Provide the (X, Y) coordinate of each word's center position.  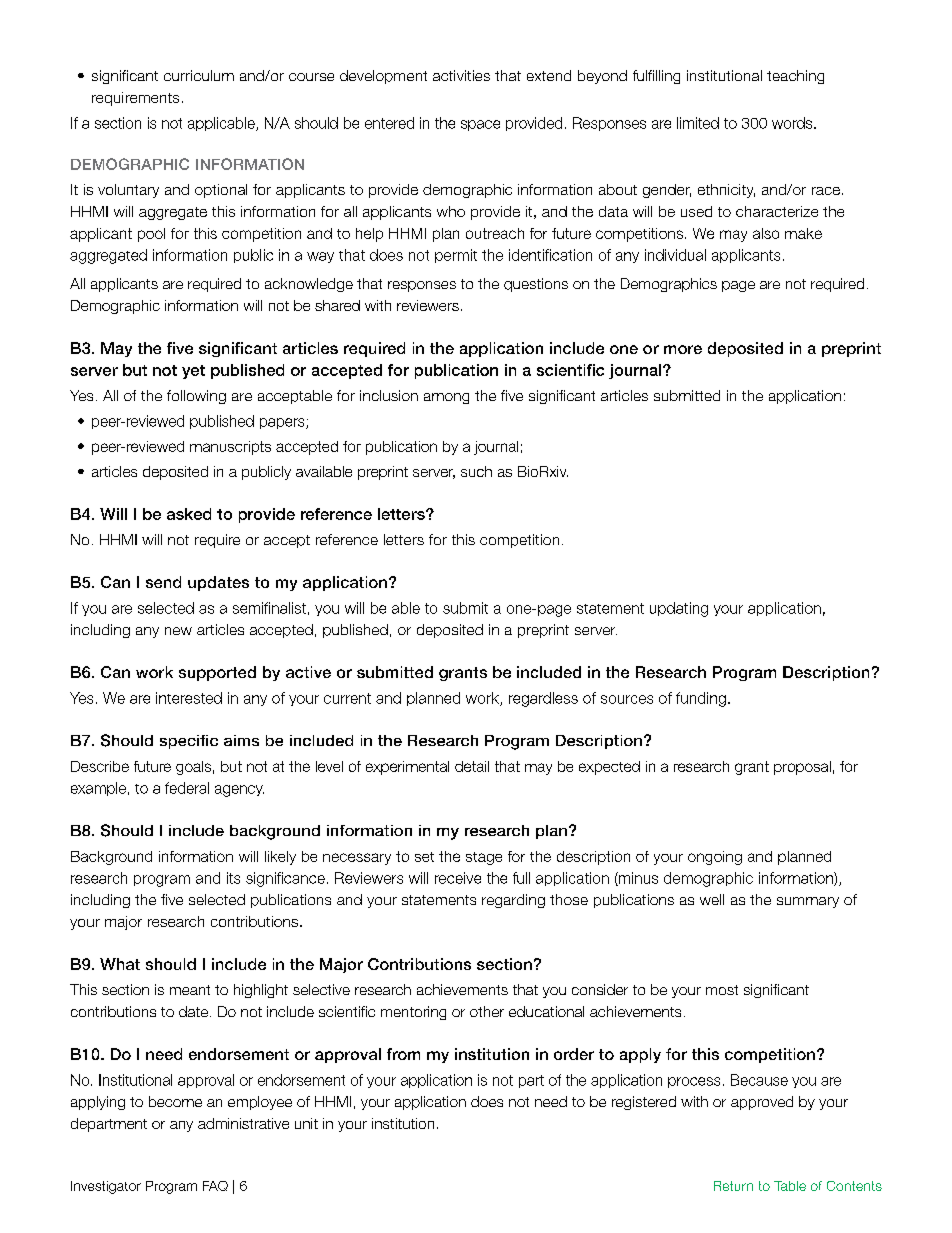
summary (808, 902)
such (476, 471)
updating (679, 609)
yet (193, 372)
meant (190, 990)
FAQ (215, 1186)
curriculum (199, 75)
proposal (802, 768)
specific (189, 742)
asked (189, 514)
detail (472, 766)
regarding (513, 901)
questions (536, 285)
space (480, 125)
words (793, 123)
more (683, 349)
